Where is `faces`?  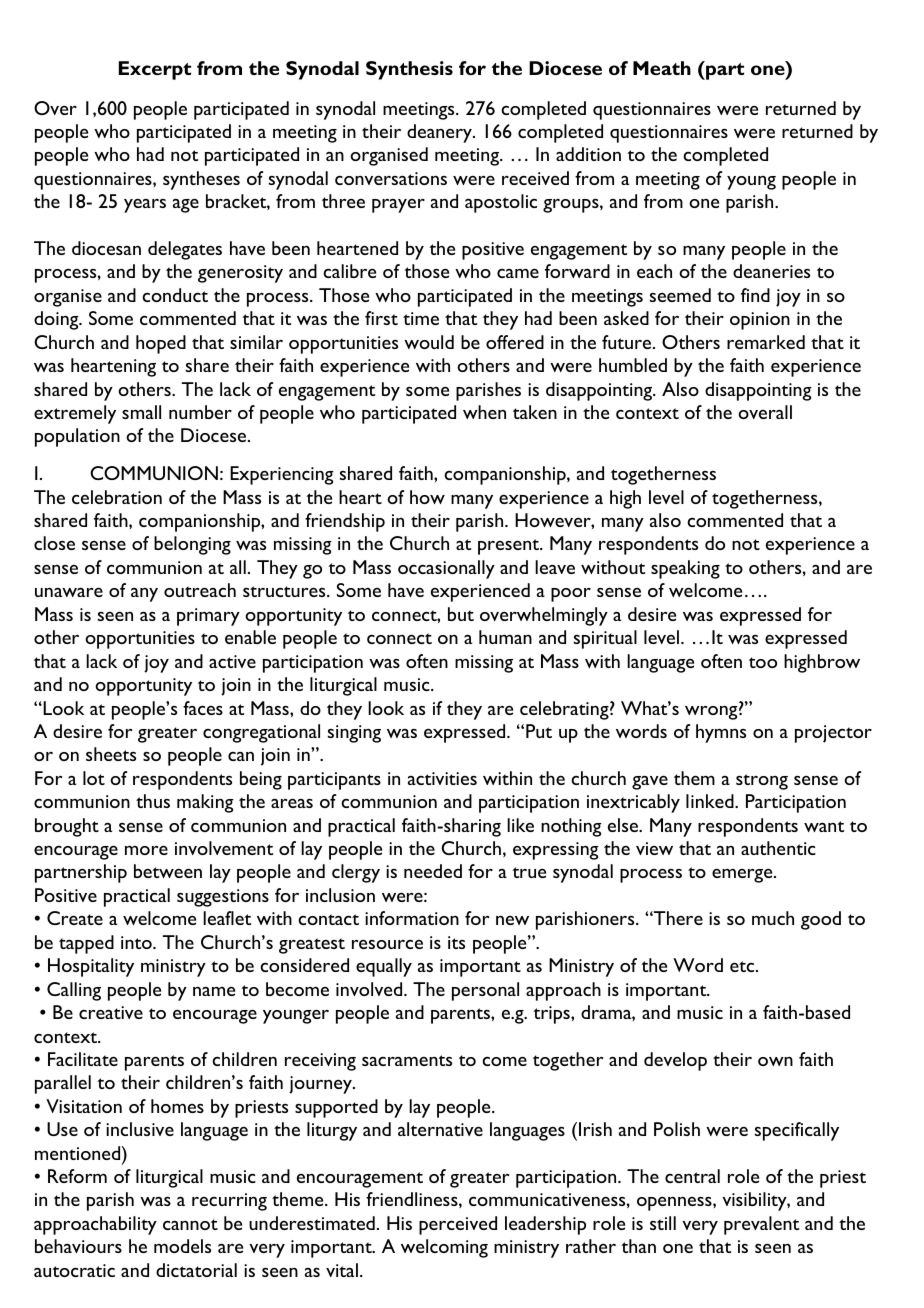 faces is located at coordinates (203, 708).
